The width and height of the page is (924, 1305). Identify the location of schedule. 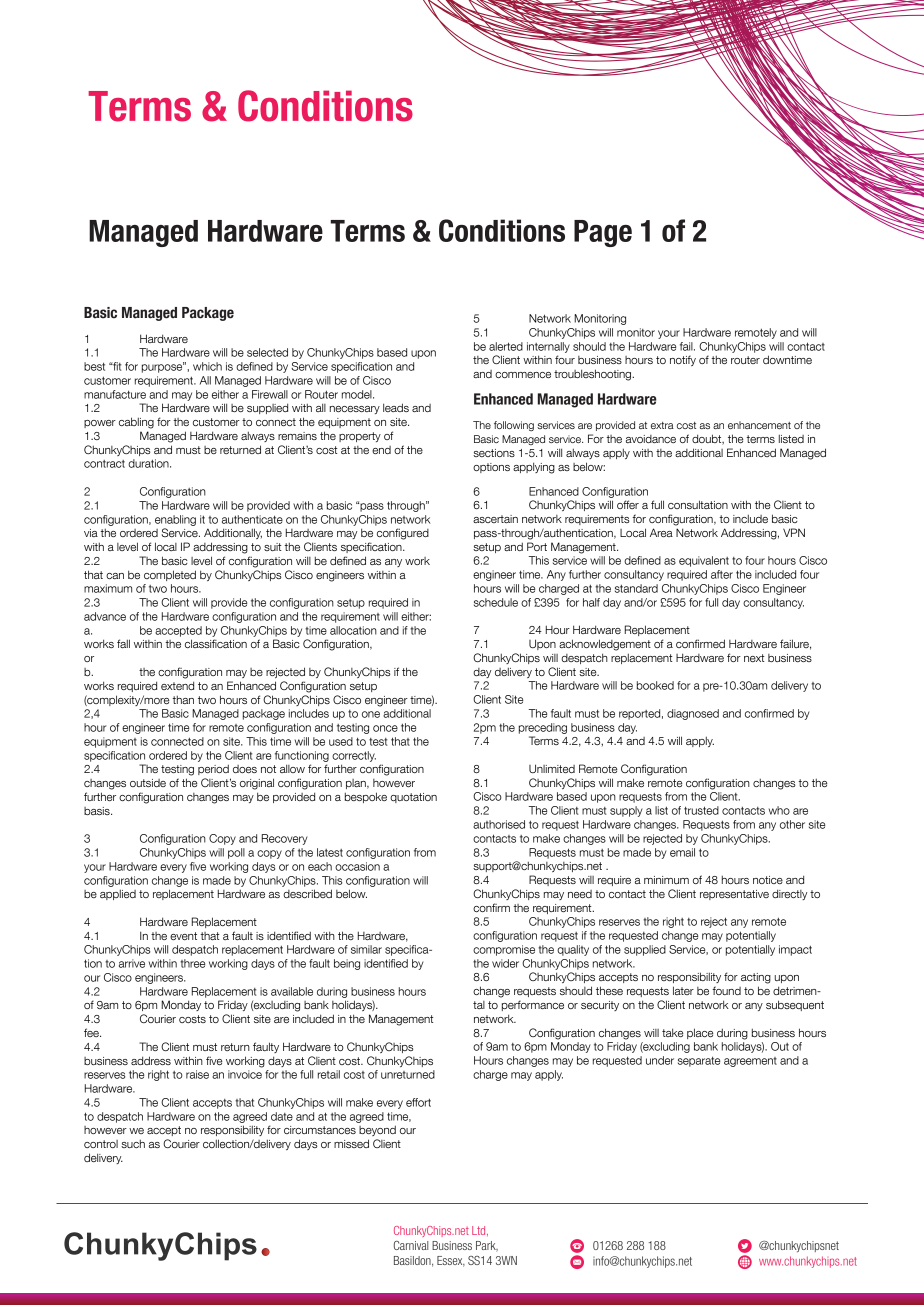
(496, 602).
